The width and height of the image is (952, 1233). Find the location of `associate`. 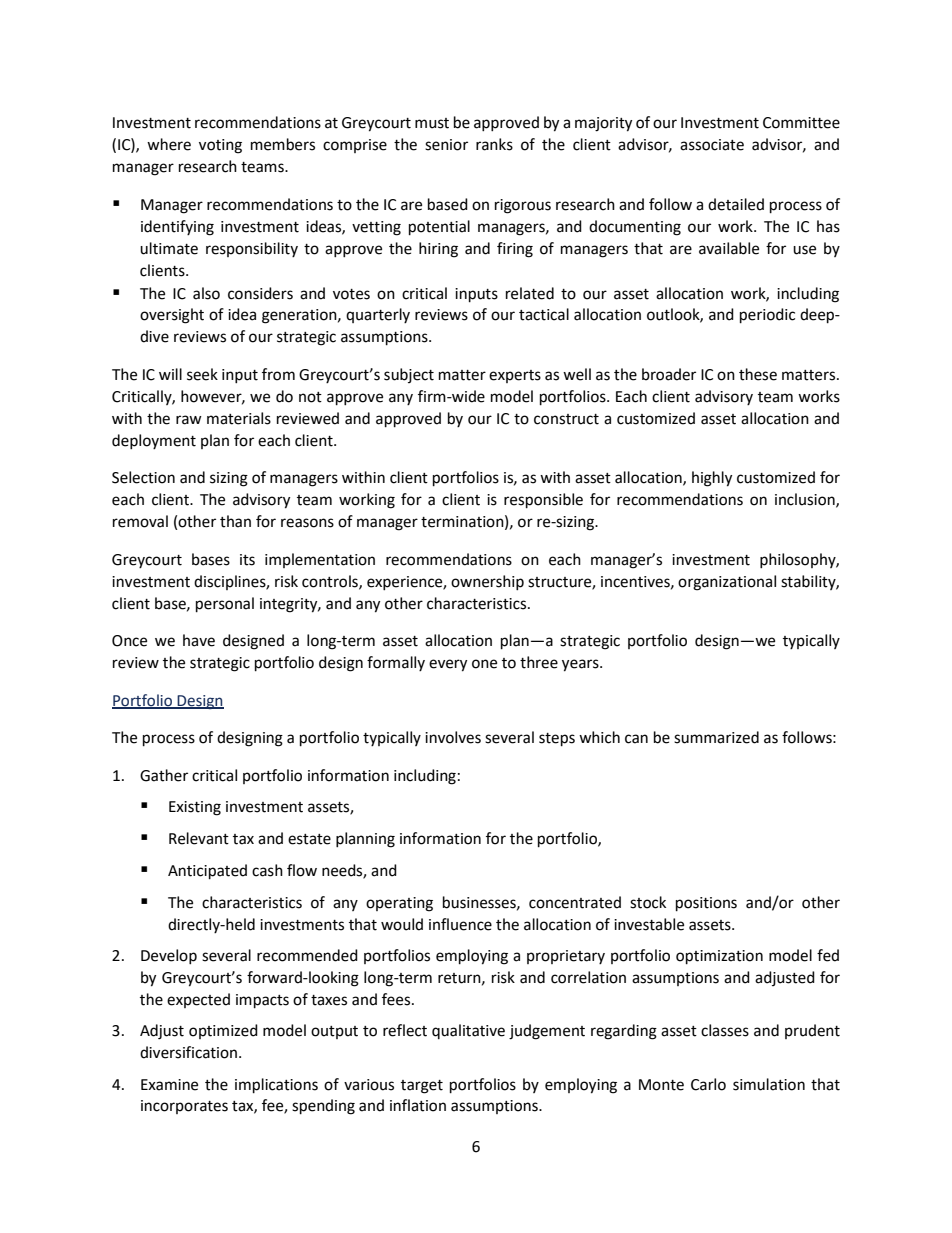

associate is located at coordinates (712, 145).
